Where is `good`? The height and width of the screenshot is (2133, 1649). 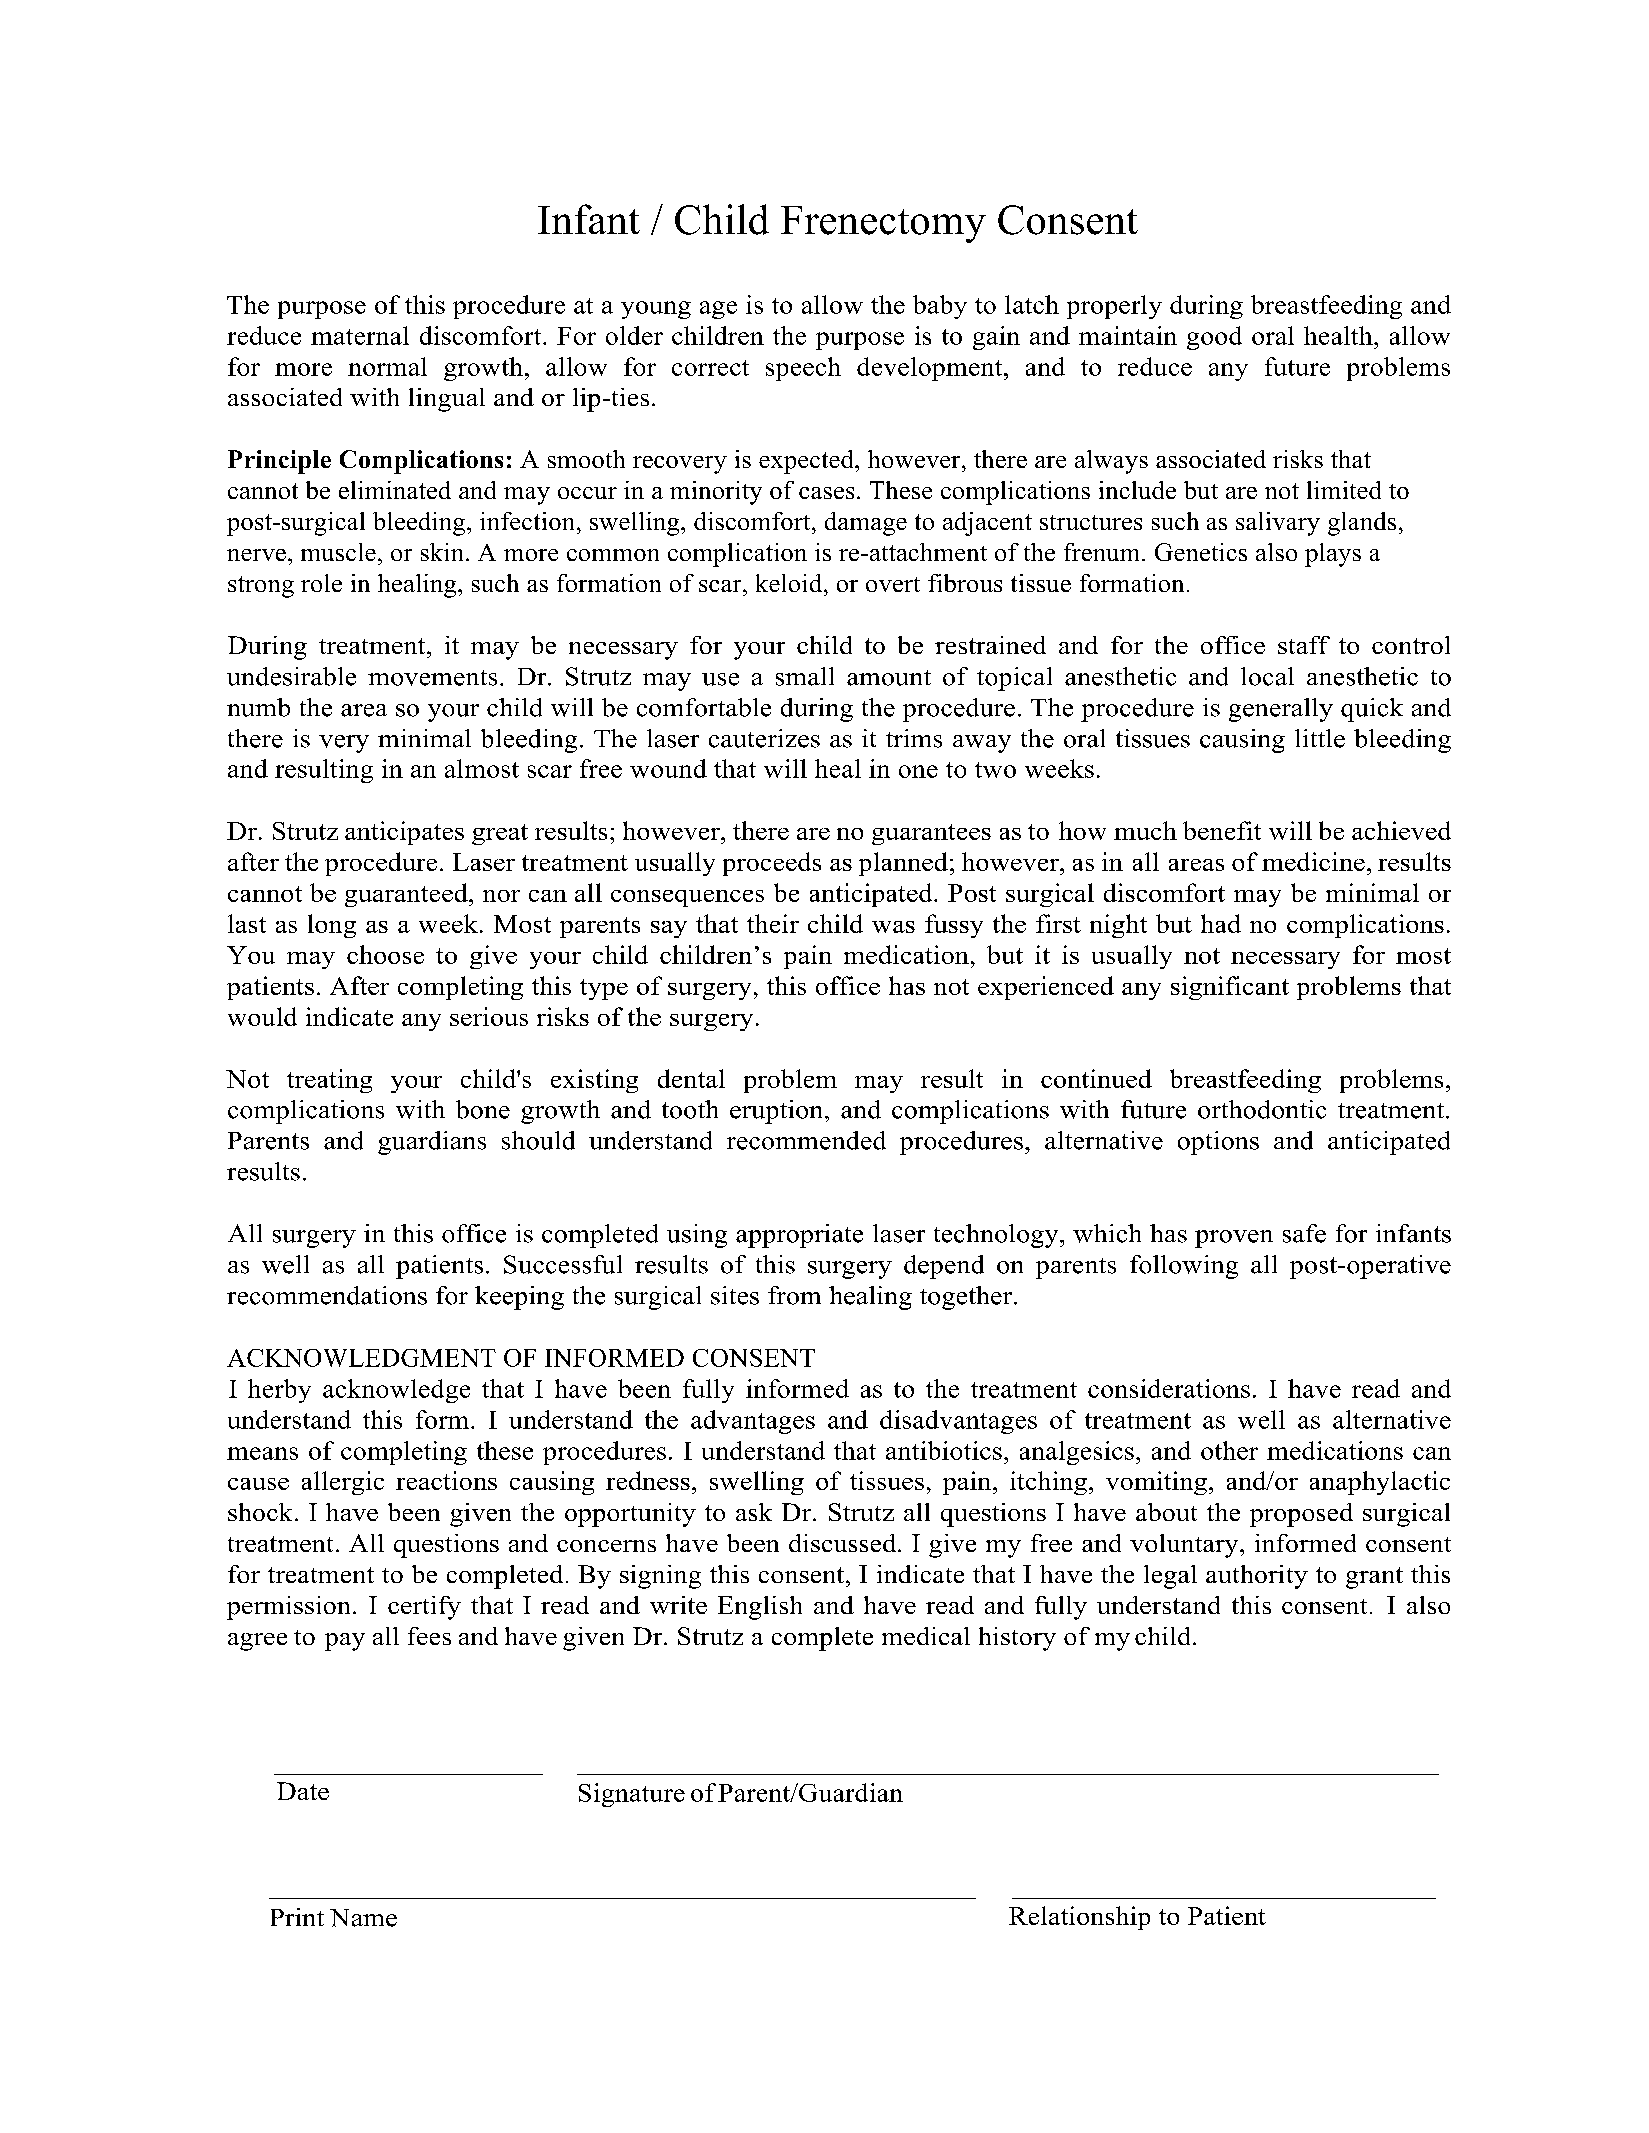 good is located at coordinates (1214, 338).
